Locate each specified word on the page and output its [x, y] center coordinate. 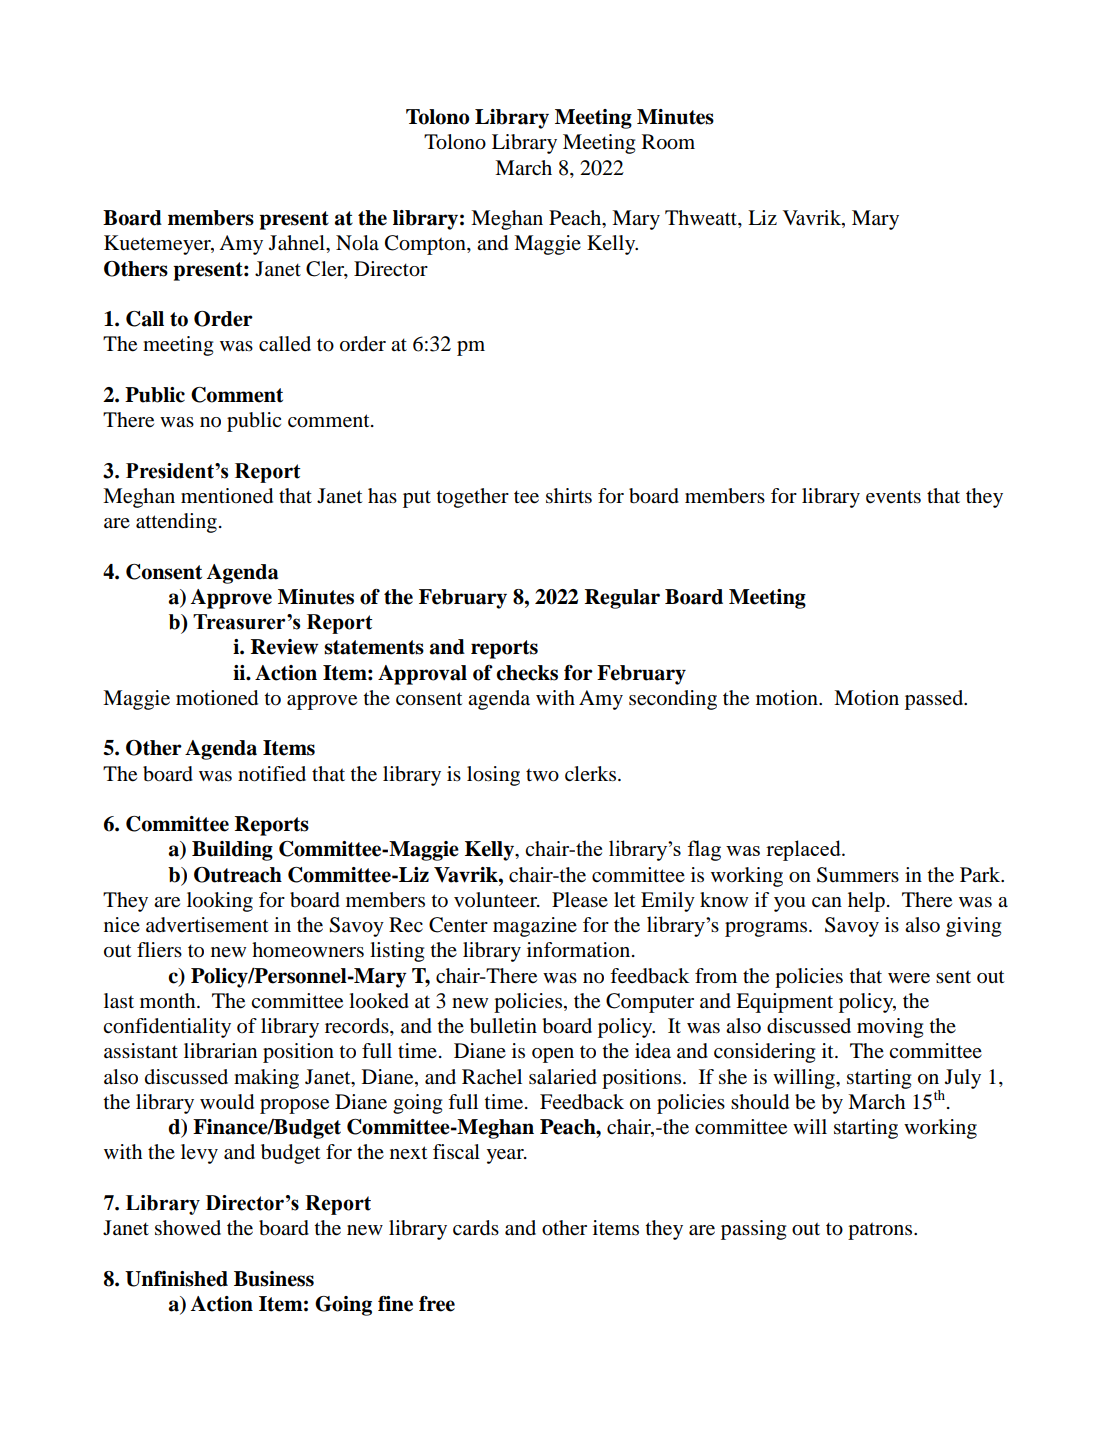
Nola [357, 243]
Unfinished [176, 1279]
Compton [426, 245]
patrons [881, 1231]
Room [668, 142]
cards [476, 1228]
